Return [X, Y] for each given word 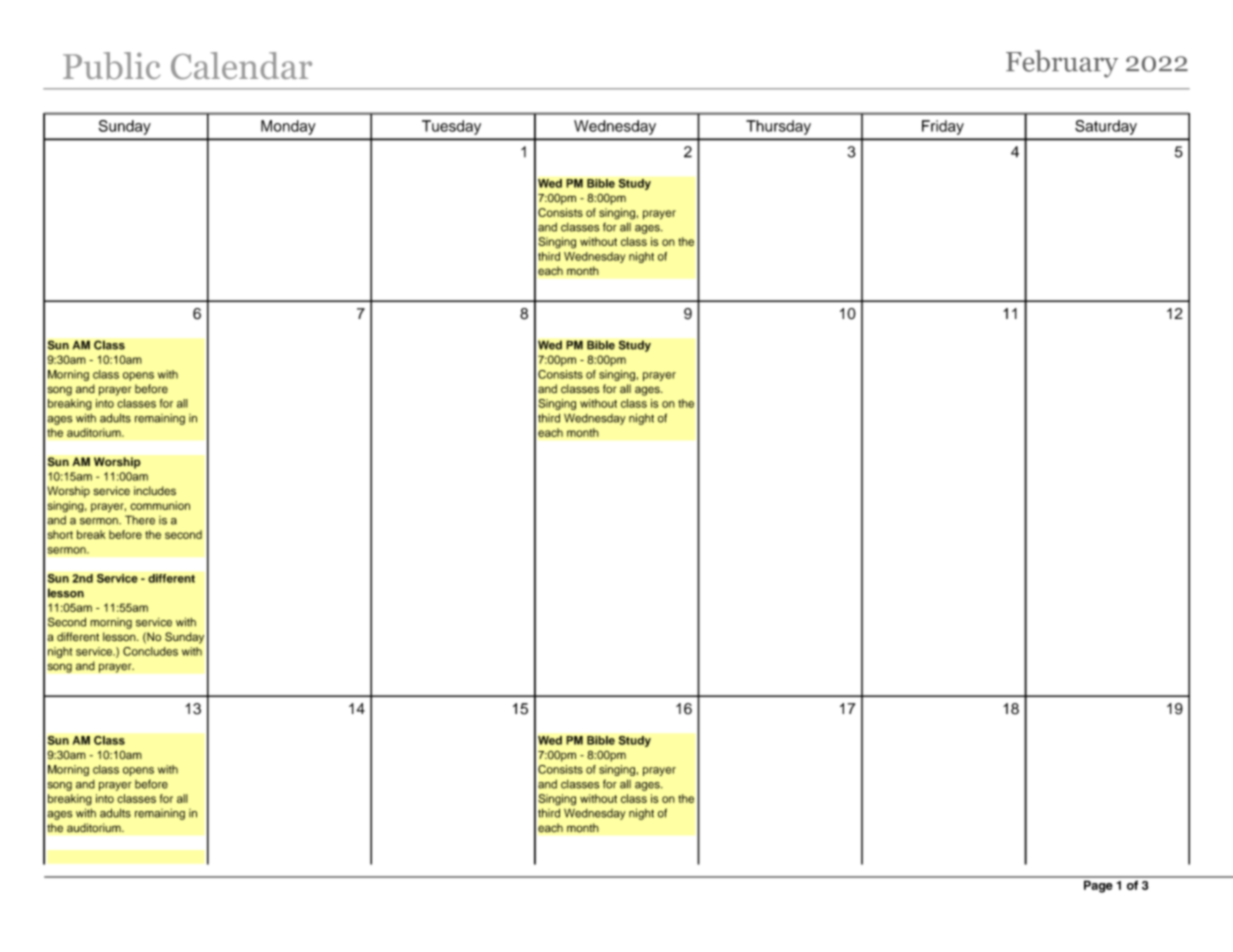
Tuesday [451, 127]
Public [111, 66]
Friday [943, 127]
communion [160, 505]
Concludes [150, 651]
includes [155, 491]
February [1062, 64]
